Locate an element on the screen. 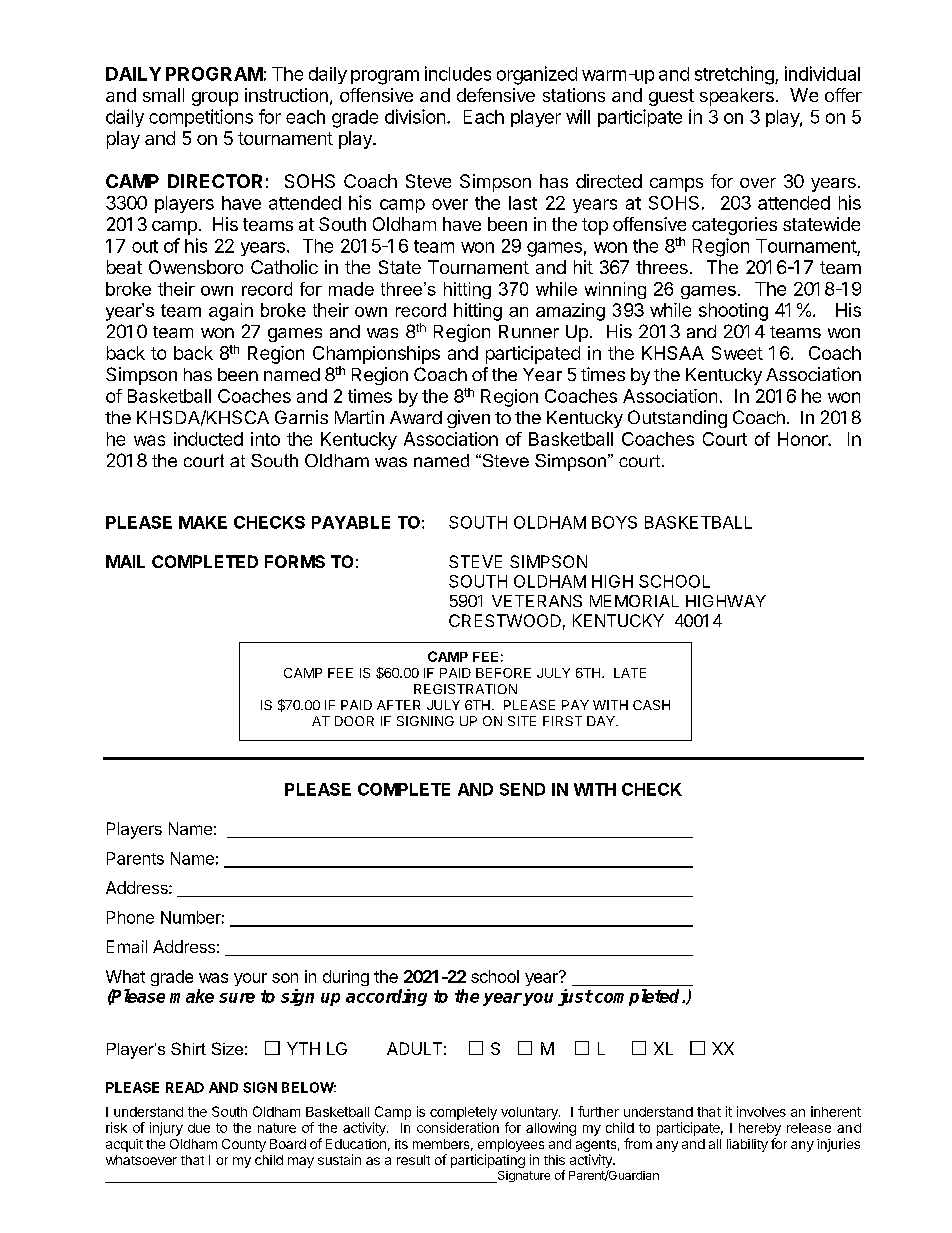 This screenshot has width=952, height=1233. again is located at coordinates (231, 312).
